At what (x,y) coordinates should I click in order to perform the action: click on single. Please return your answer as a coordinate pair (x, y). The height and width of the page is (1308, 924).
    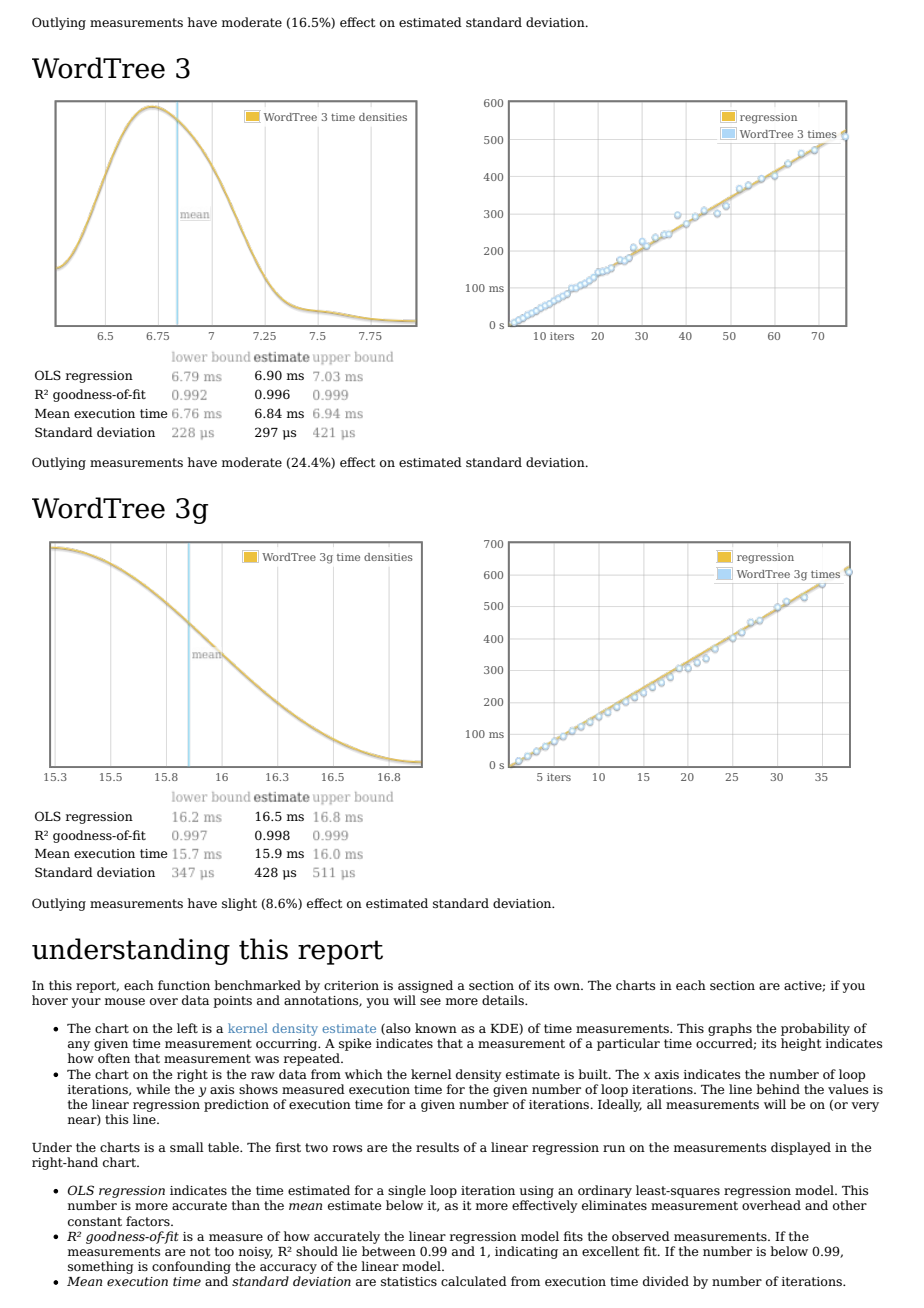
    Looking at the image, I should click on (407, 1191).
